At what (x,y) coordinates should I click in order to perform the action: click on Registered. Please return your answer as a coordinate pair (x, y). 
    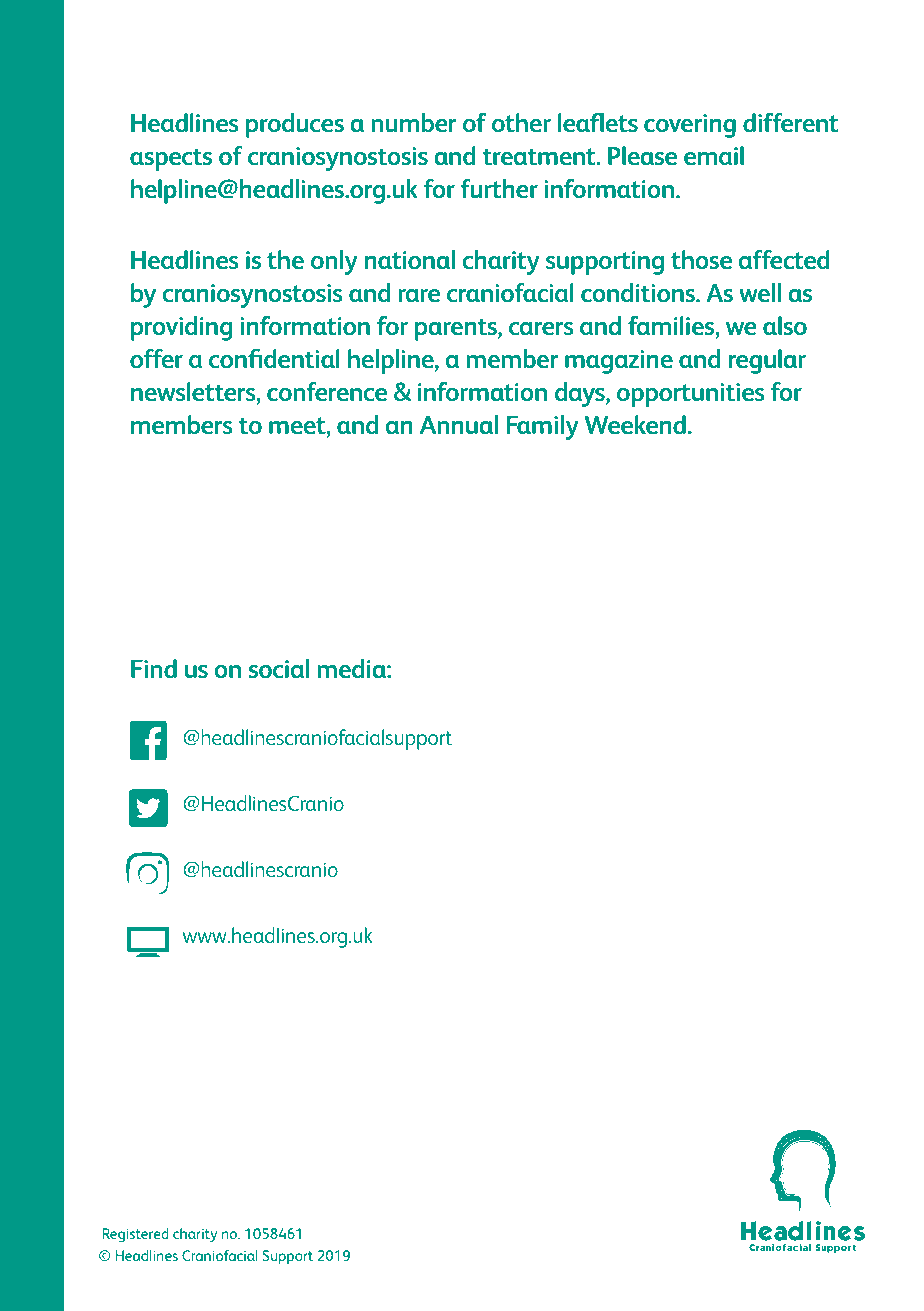
    Looking at the image, I should click on (135, 1235).
